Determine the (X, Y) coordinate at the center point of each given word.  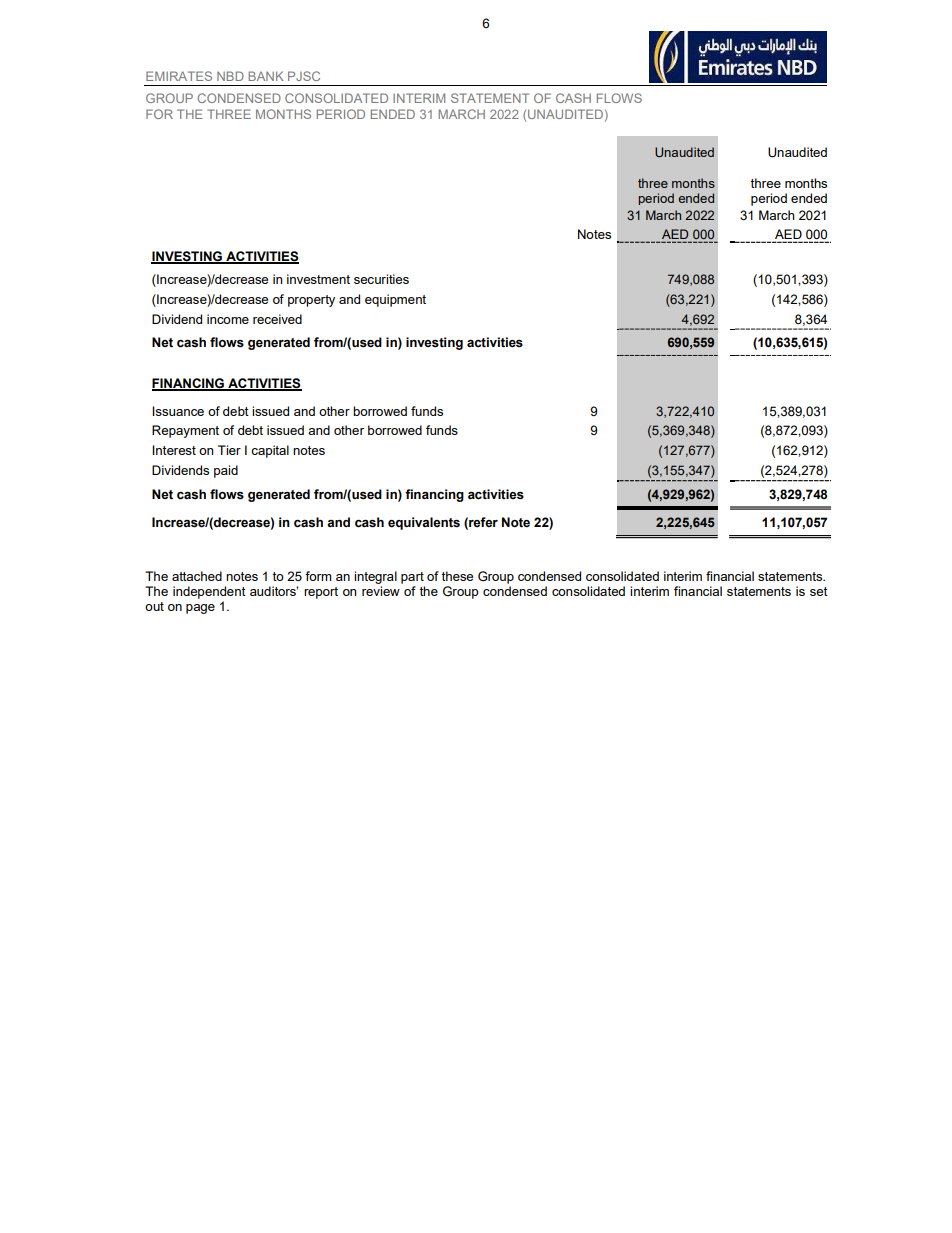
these (457, 576)
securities (381, 279)
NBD (230, 76)
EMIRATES (179, 76)
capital (270, 451)
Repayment (185, 431)
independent (209, 592)
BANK (266, 76)
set (819, 591)
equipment (395, 300)
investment (318, 279)
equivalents (424, 523)
